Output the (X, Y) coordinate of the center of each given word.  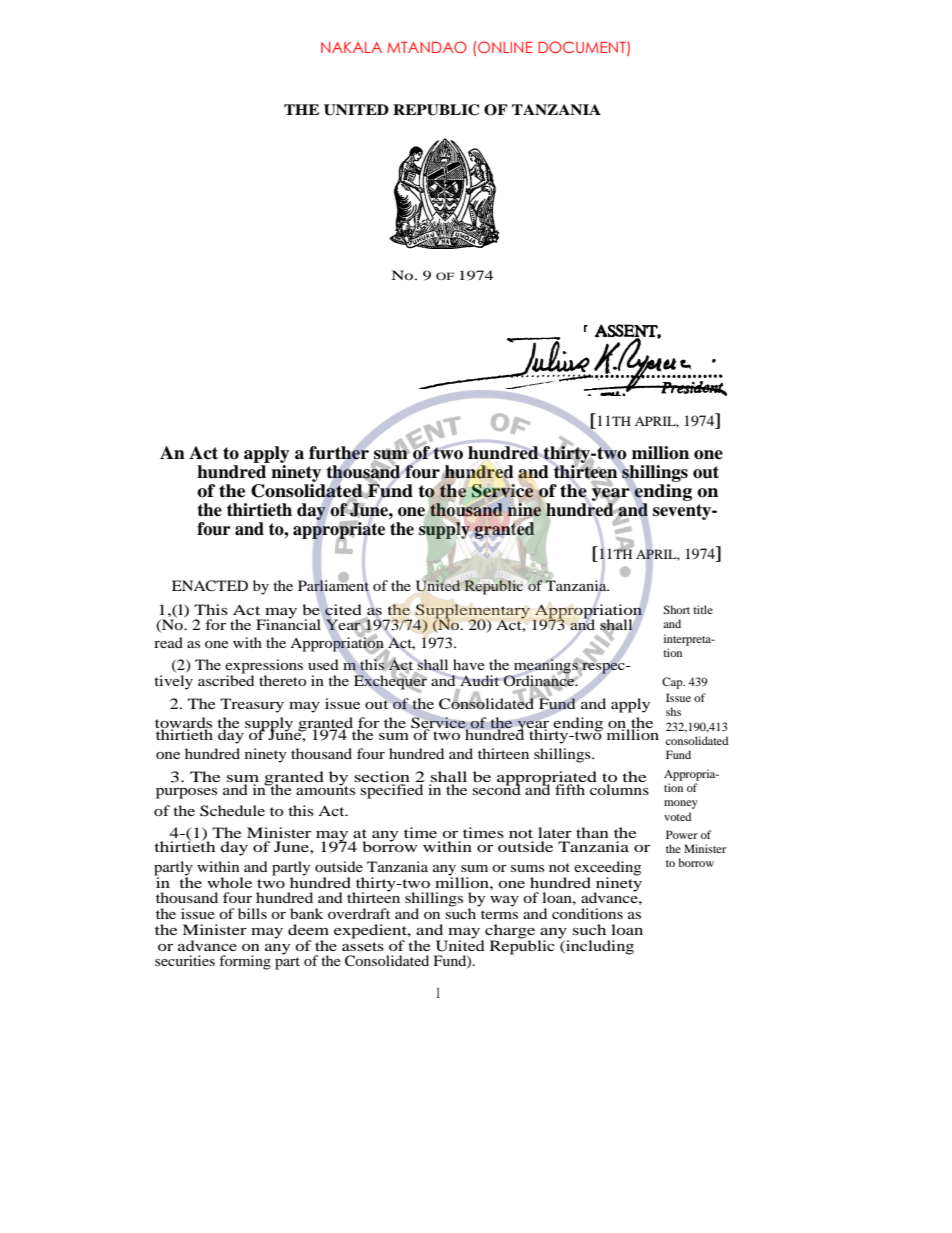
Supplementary (473, 612)
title (703, 609)
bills (252, 913)
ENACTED (210, 586)
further (339, 453)
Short (676, 609)
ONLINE (505, 47)
